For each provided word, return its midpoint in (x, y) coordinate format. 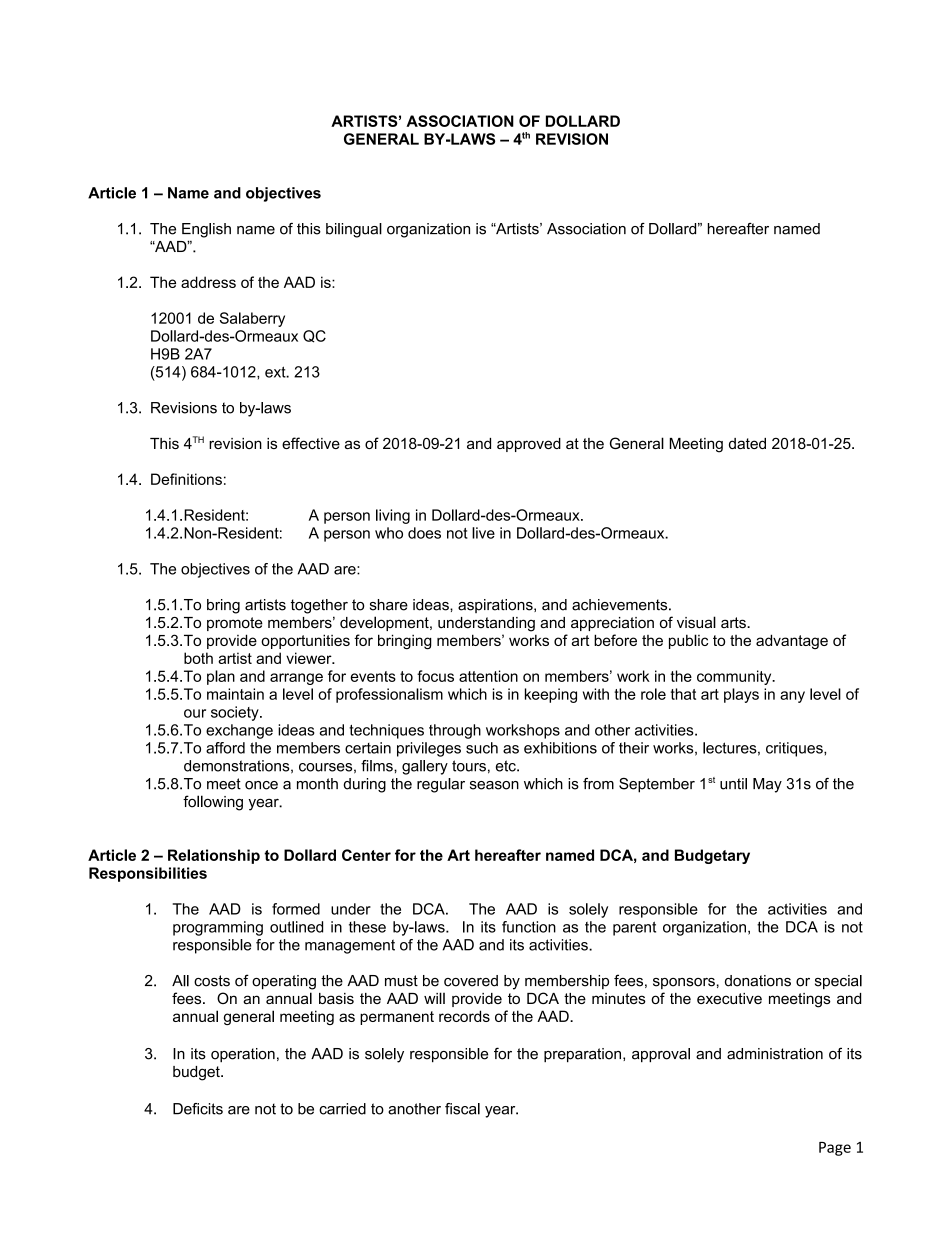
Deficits (198, 1109)
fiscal (462, 1109)
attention (488, 676)
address (208, 282)
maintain (235, 694)
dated (747, 443)
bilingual (354, 230)
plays (741, 695)
